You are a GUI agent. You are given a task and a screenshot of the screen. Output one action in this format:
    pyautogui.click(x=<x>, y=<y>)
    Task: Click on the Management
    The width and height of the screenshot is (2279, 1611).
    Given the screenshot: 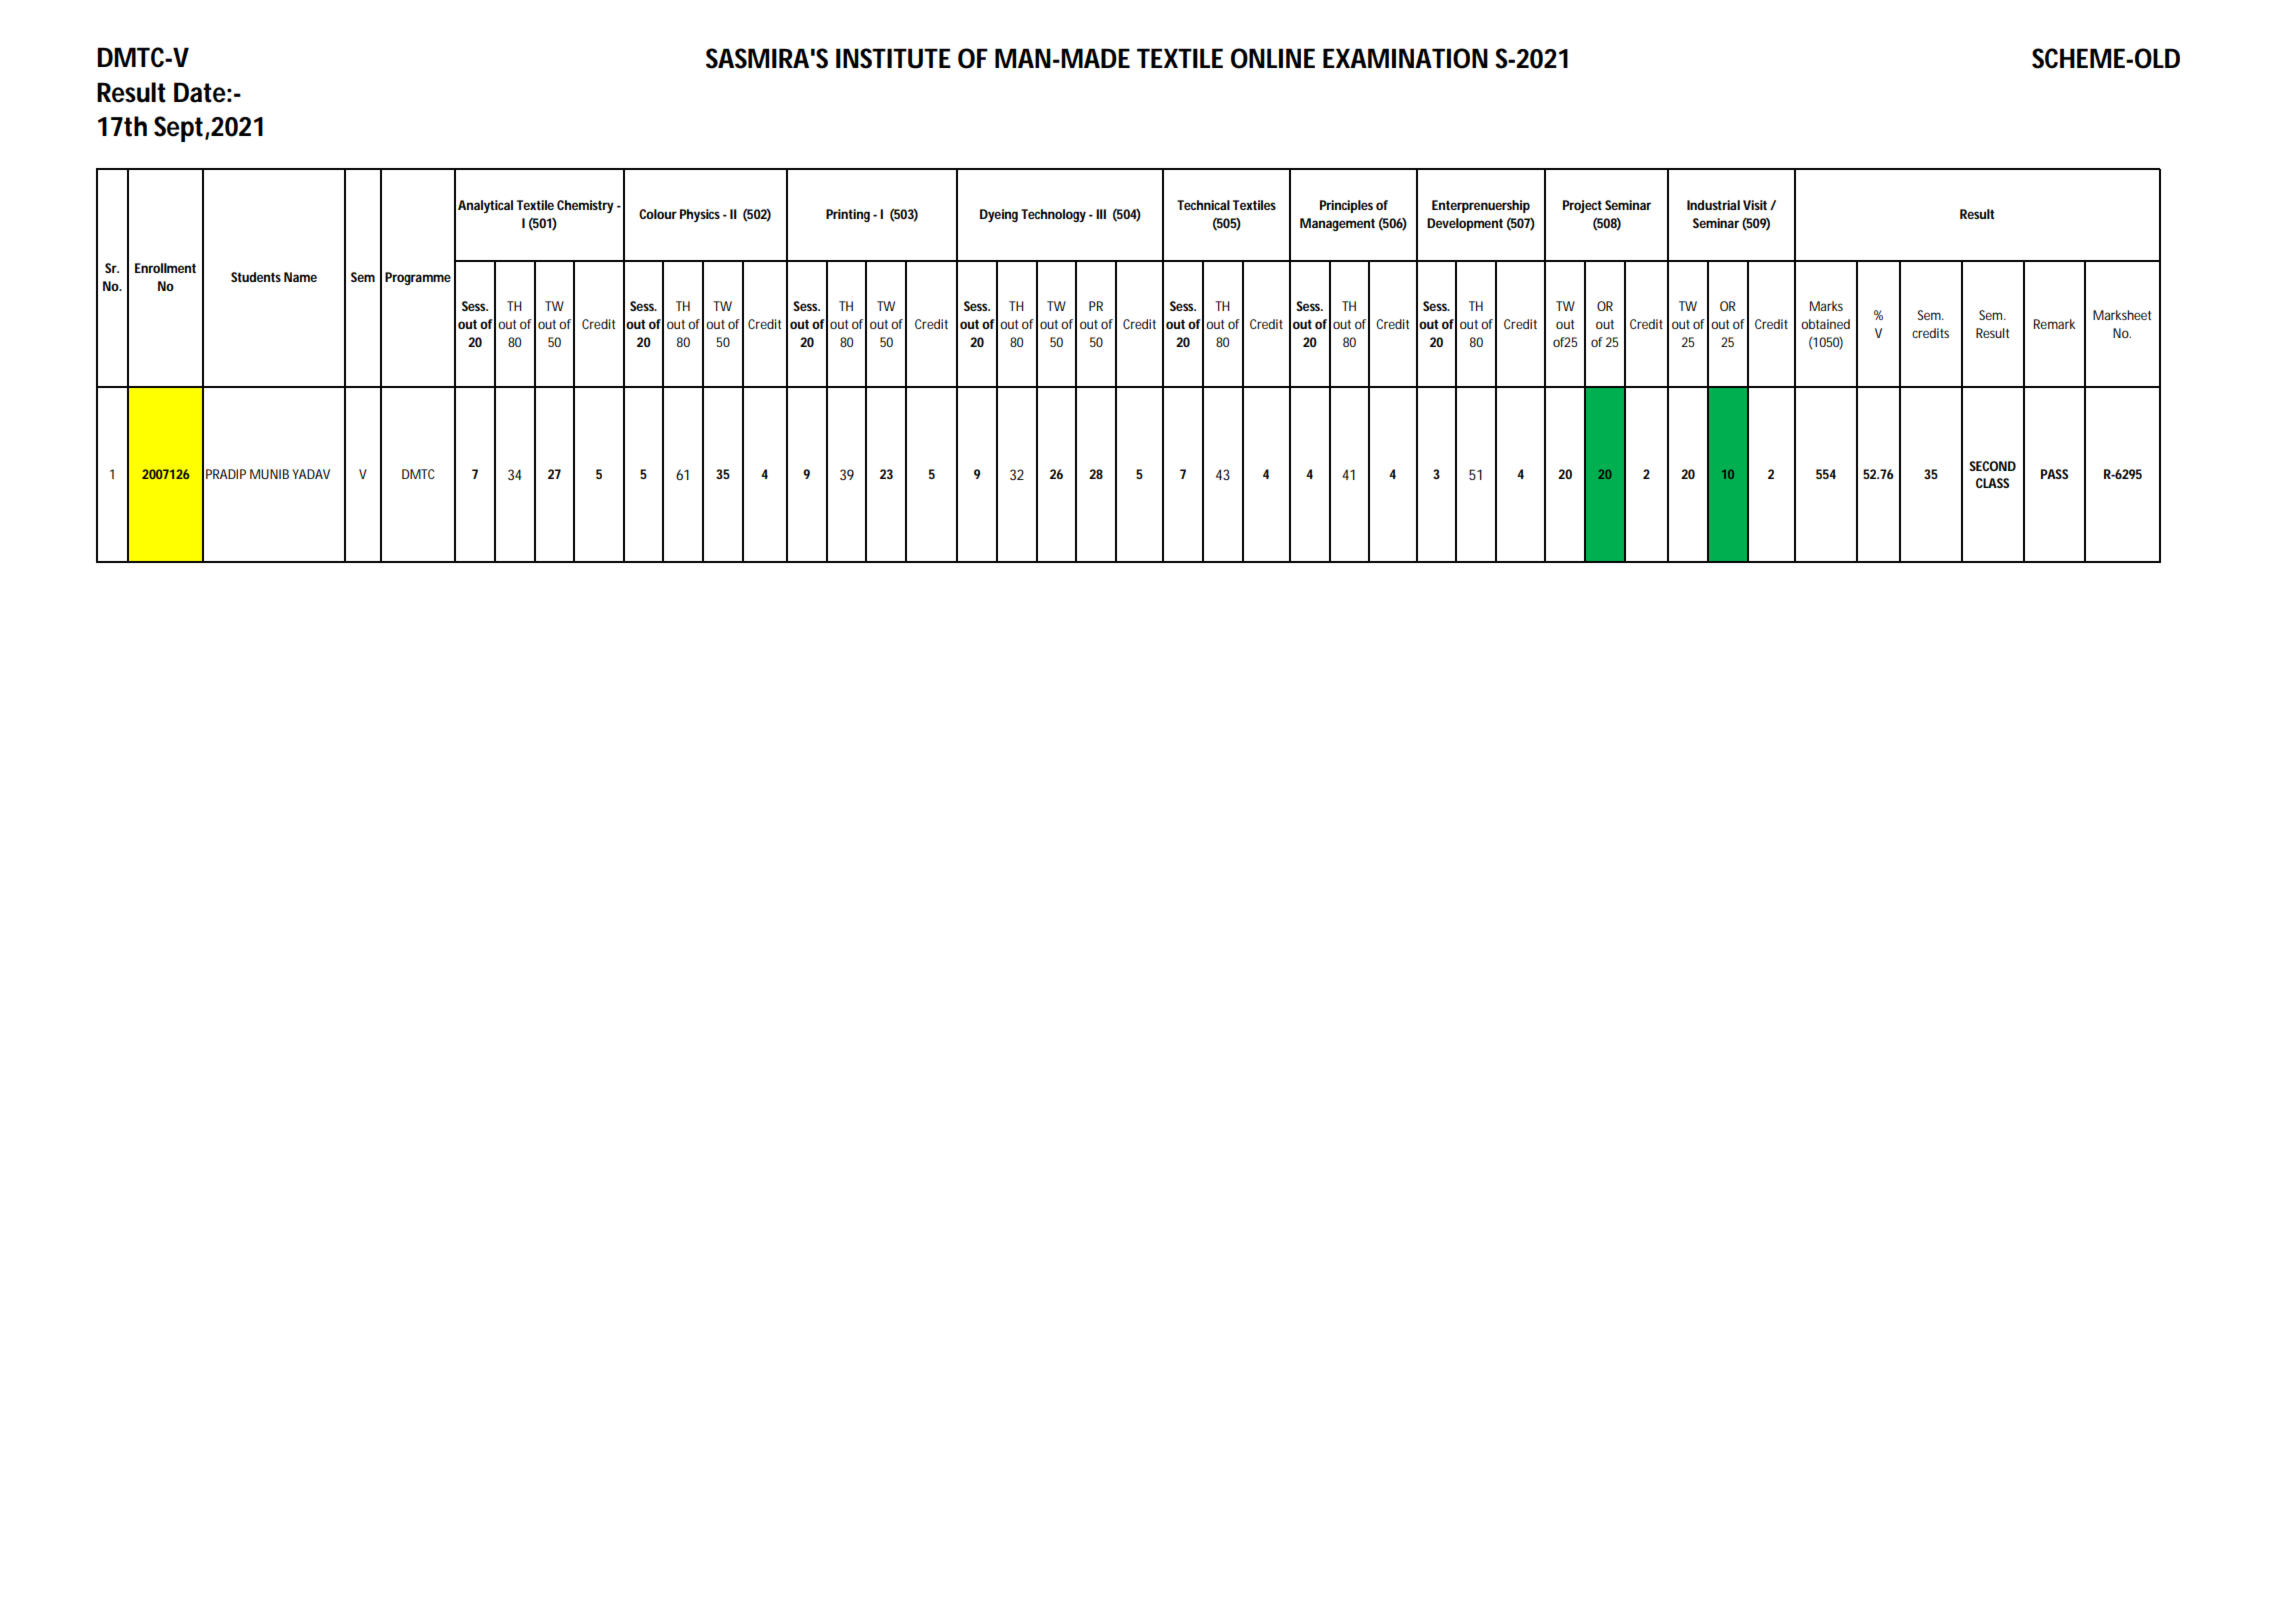 What is the action you would take?
    pyautogui.click(x=1337, y=224)
